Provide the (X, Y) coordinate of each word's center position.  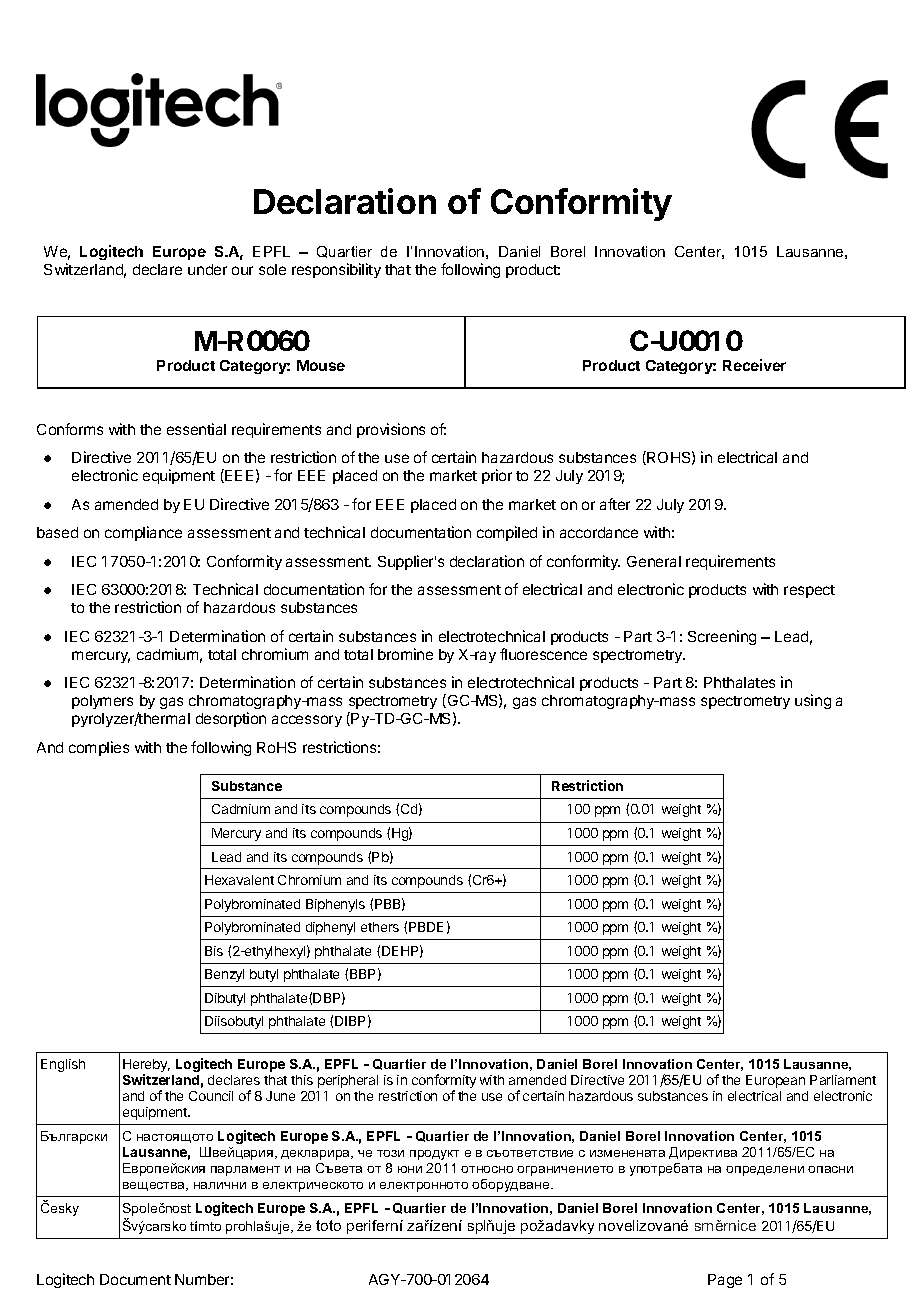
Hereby (146, 1067)
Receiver (754, 365)
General (654, 561)
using (813, 701)
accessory (307, 721)
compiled (507, 533)
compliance (143, 533)
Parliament (843, 1080)
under (207, 269)
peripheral (348, 1081)
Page (725, 1281)
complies (99, 748)
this (302, 1080)
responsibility (336, 270)
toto (328, 1225)
